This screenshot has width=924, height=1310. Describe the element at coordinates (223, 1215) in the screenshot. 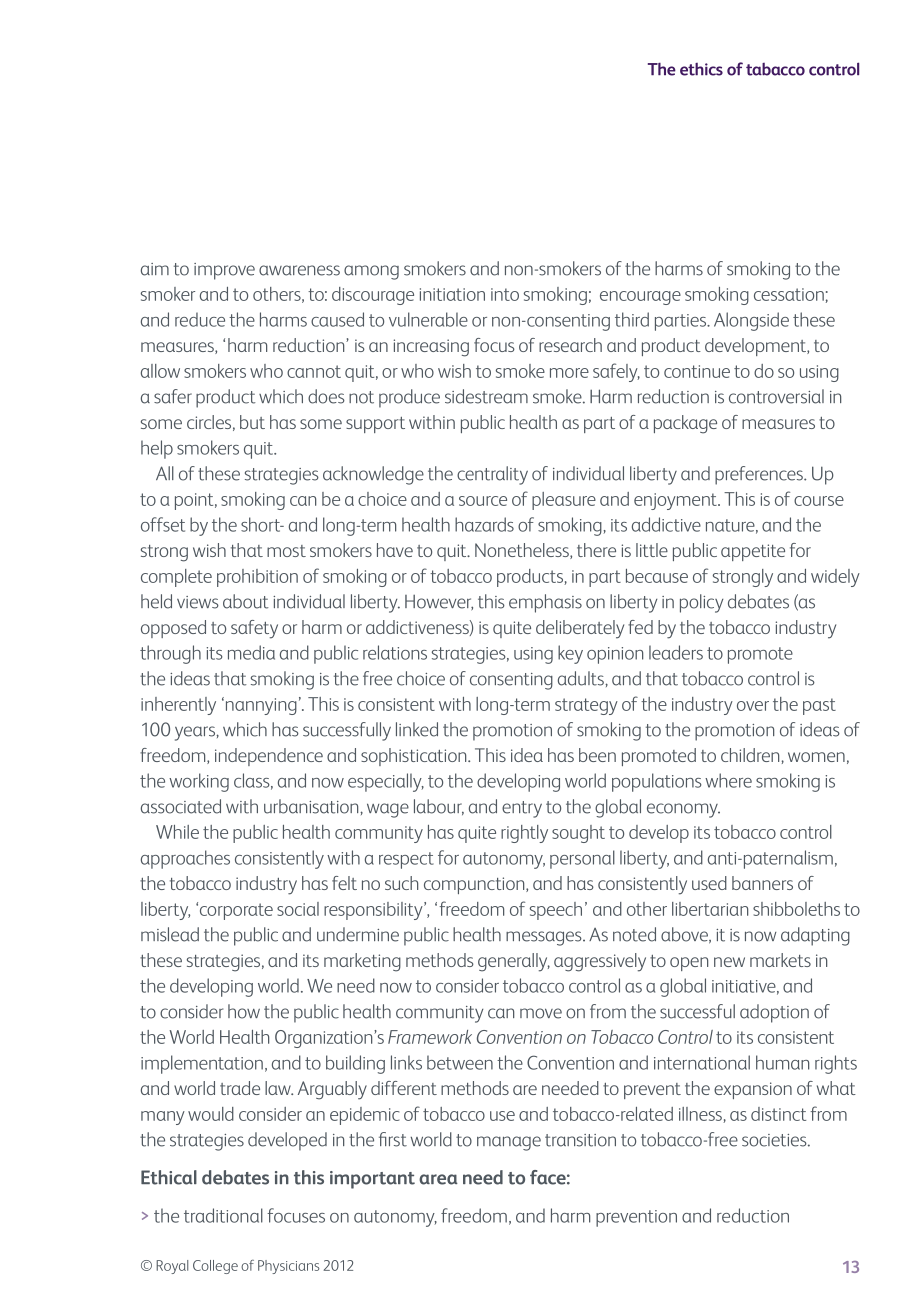

I see `traditional` at that location.
